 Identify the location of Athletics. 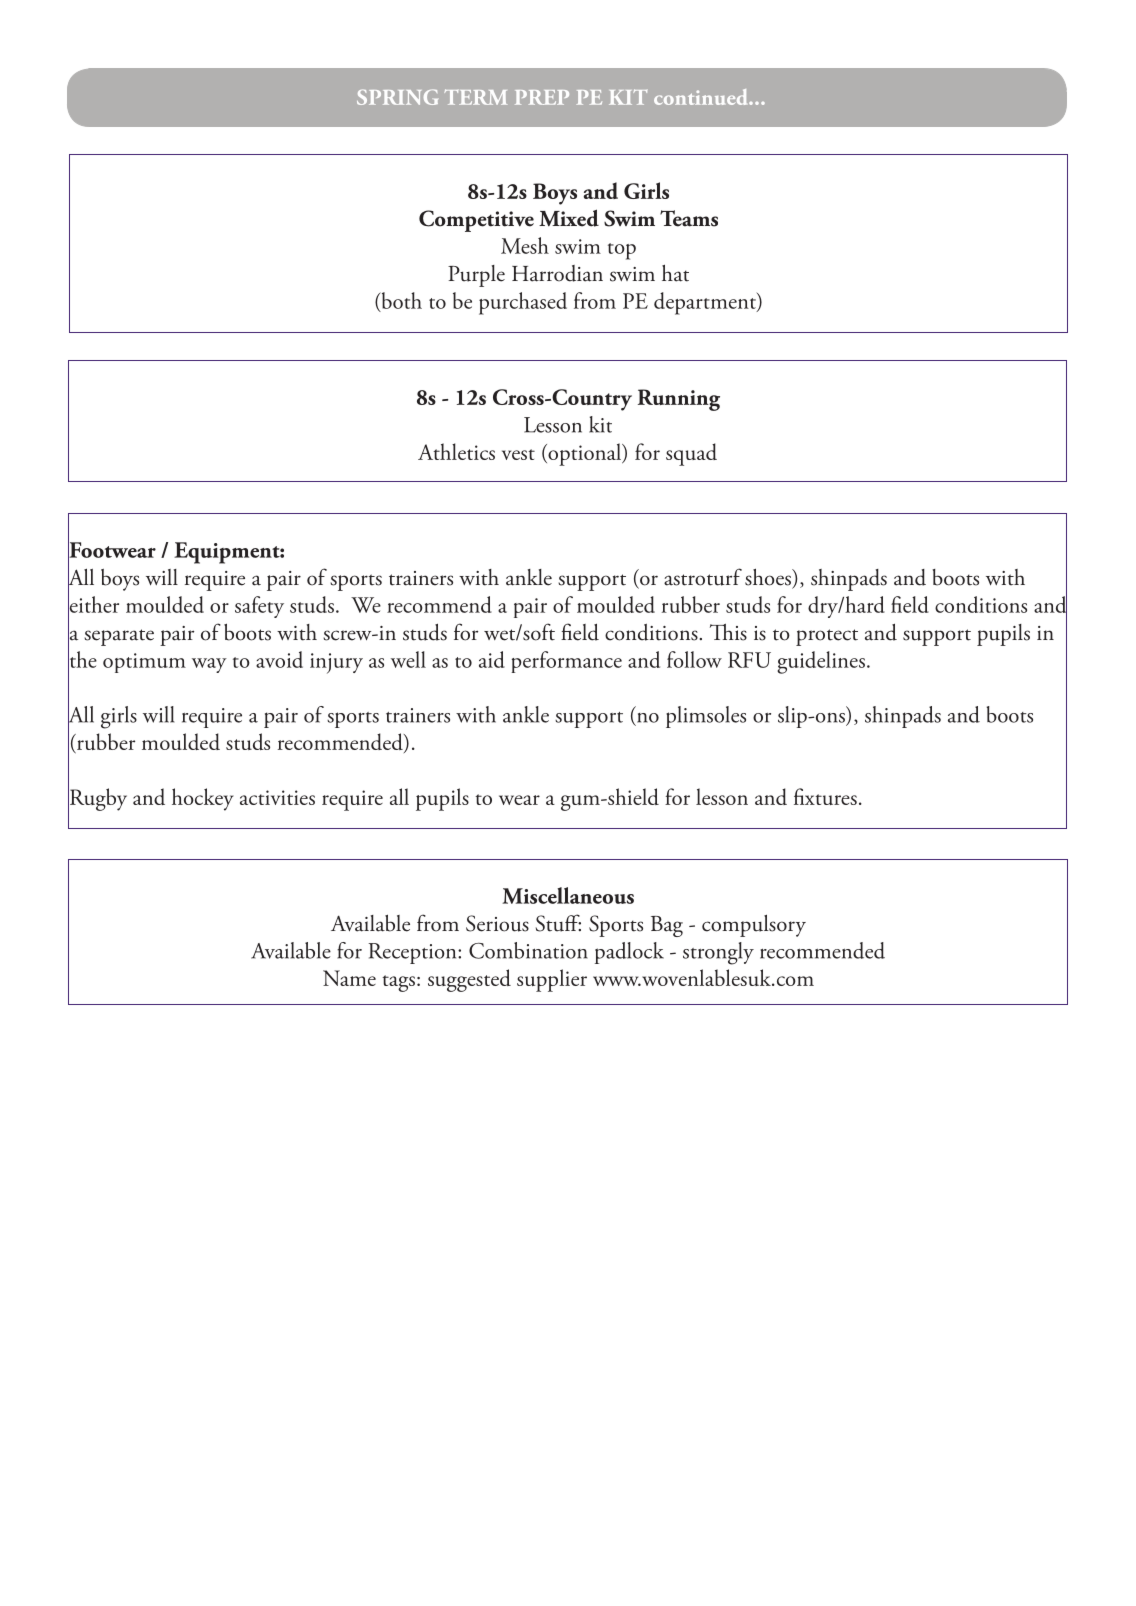
(456, 451).
